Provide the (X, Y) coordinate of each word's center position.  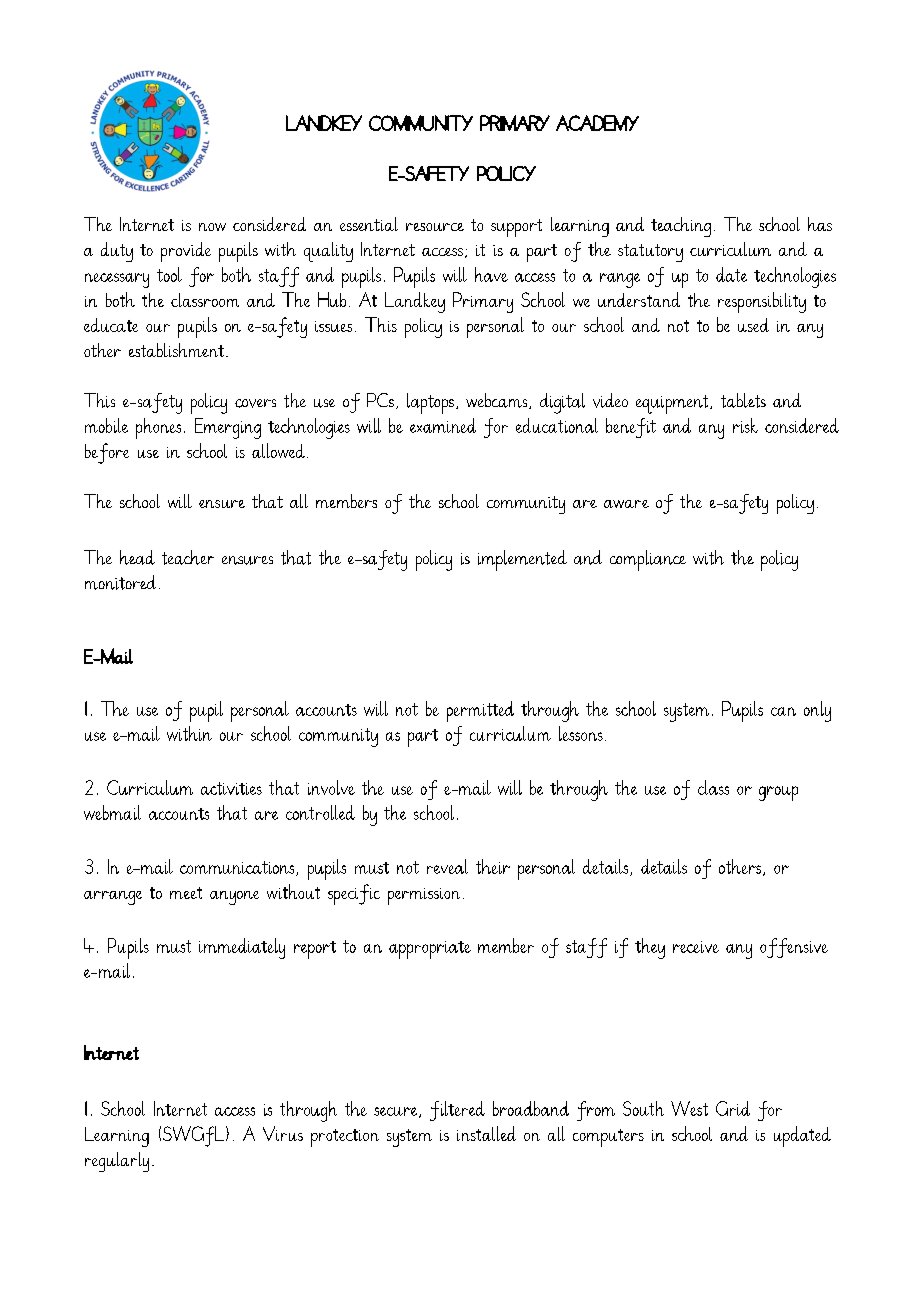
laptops (430, 403)
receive (696, 947)
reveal (447, 866)
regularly (117, 1162)
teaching (681, 227)
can (783, 711)
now (212, 227)
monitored (120, 582)
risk (745, 425)
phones (158, 428)
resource (435, 227)
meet (186, 893)
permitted (480, 711)
